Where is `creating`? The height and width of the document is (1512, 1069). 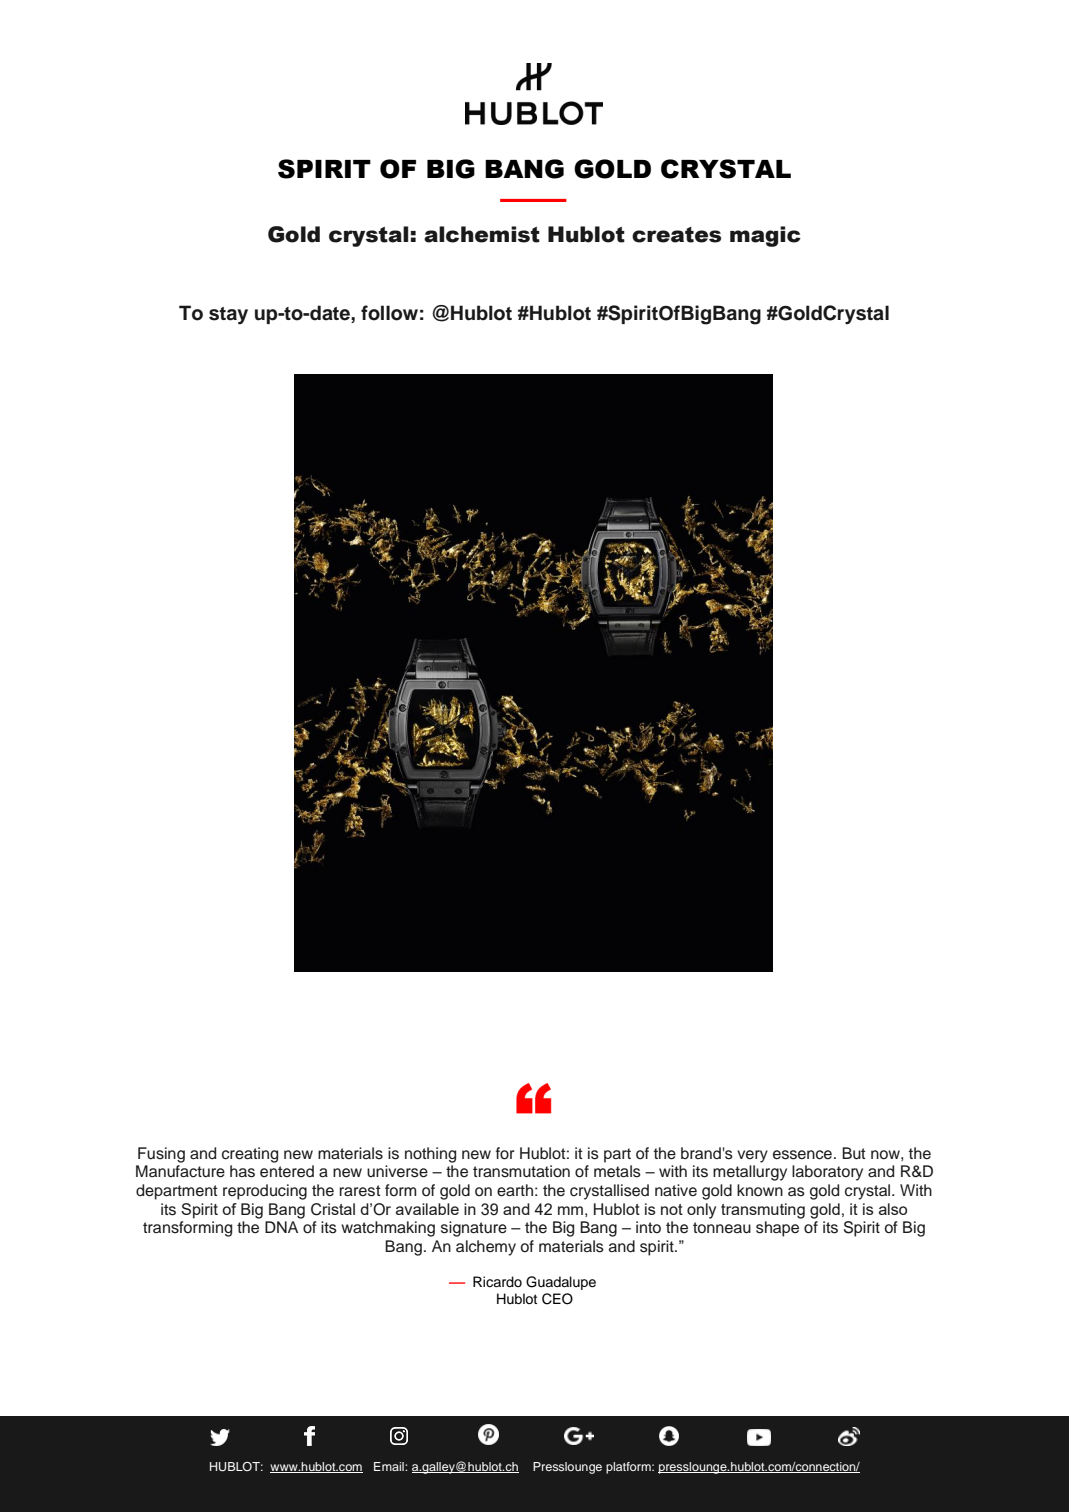
creating is located at coordinates (250, 1155).
